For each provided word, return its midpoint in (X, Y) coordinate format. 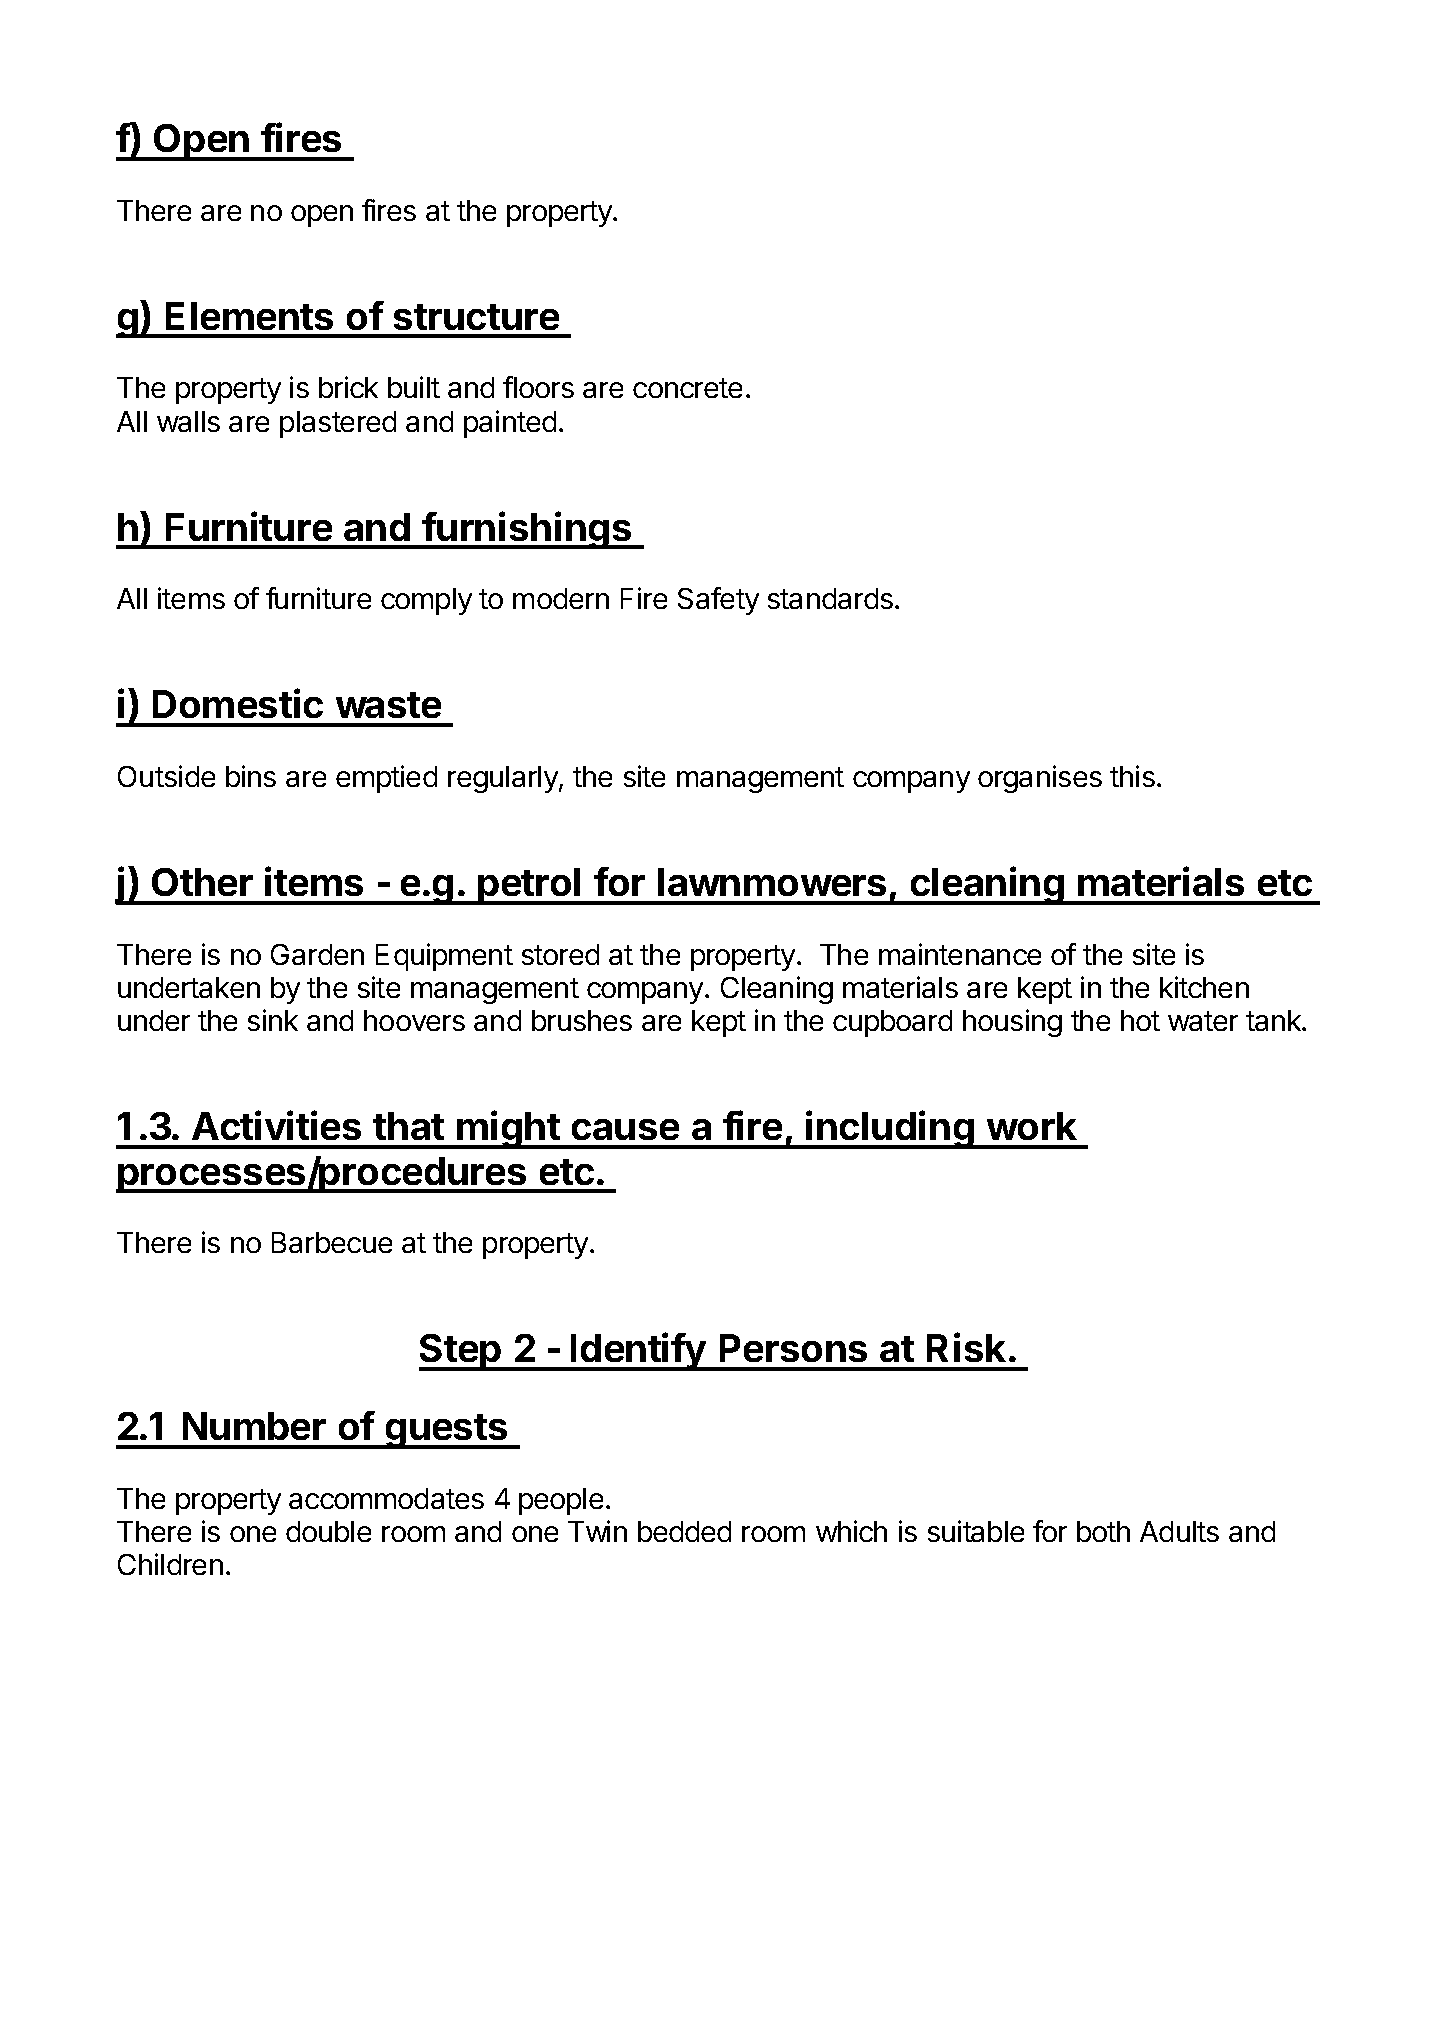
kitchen (1204, 987)
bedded (684, 1531)
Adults (1179, 1531)
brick (348, 387)
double (328, 1531)
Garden (317, 954)
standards (830, 598)
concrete (687, 388)
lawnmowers (772, 882)
